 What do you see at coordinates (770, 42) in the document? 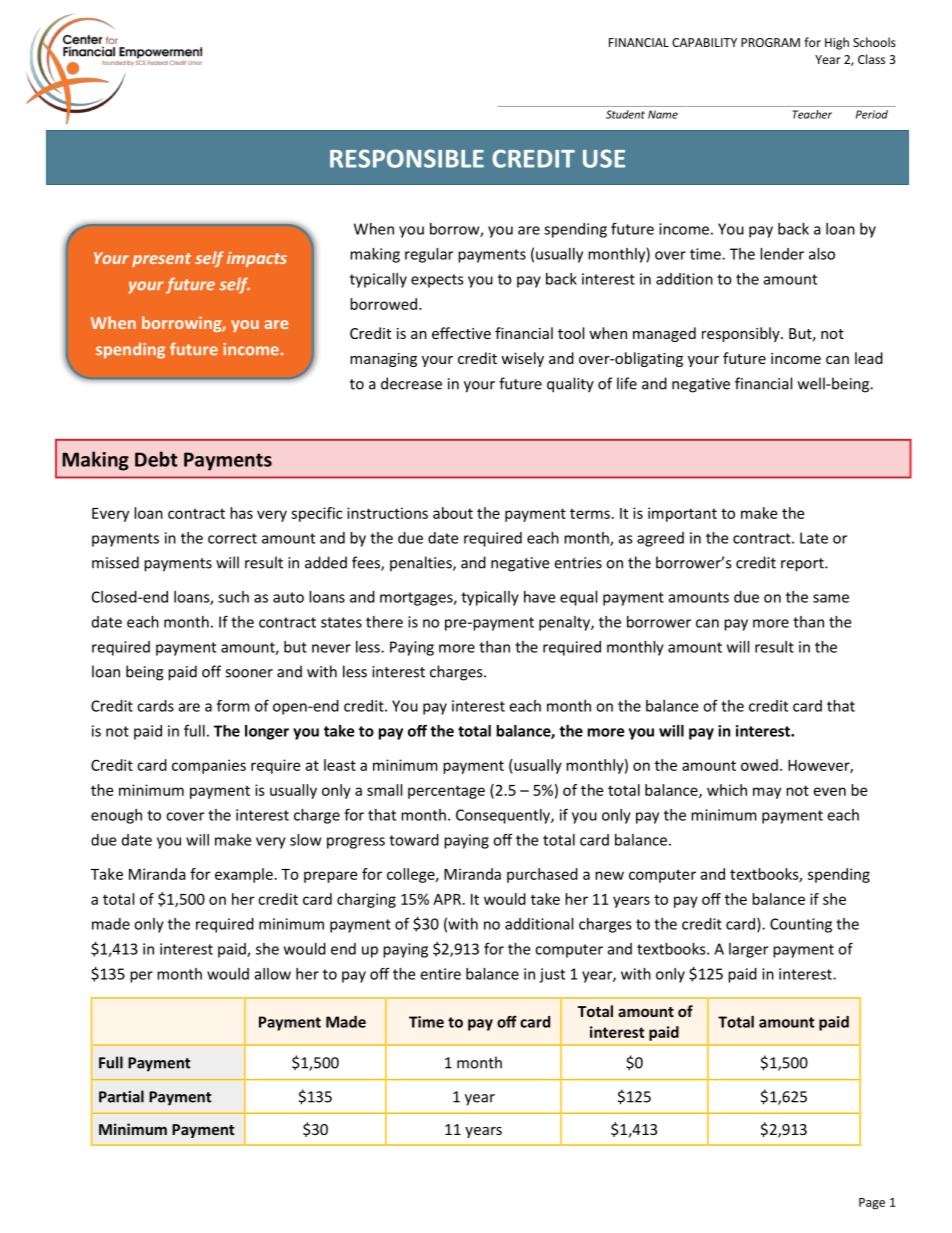
I see `PROGRAM` at bounding box center [770, 42].
